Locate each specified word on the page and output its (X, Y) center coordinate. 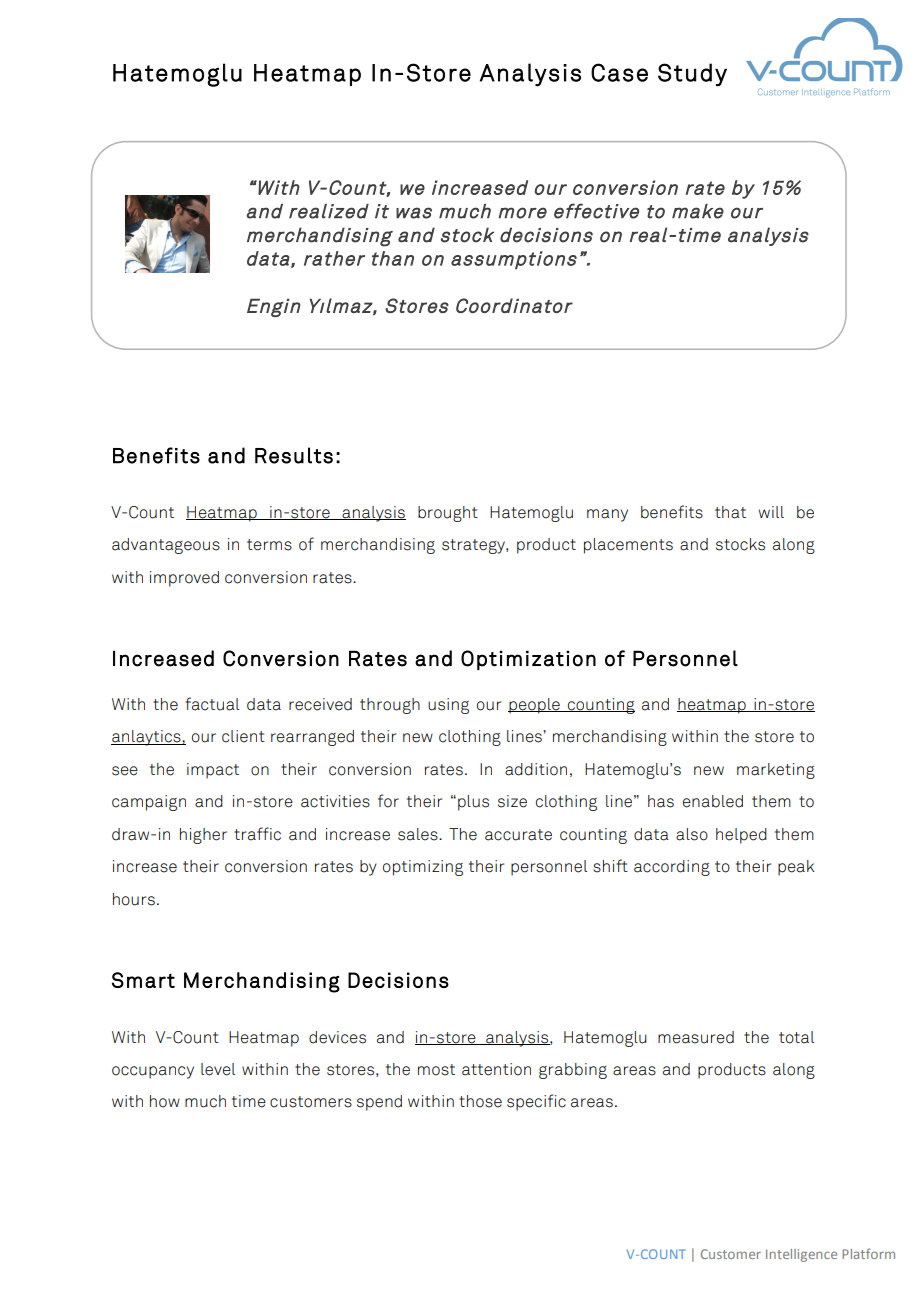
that (730, 512)
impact (213, 771)
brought (448, 514)
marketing (776, 771)
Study (692, 75)
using (448, 706)
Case (619, 72)
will (771, 512)
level (218, 1069)
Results (294, 455)
